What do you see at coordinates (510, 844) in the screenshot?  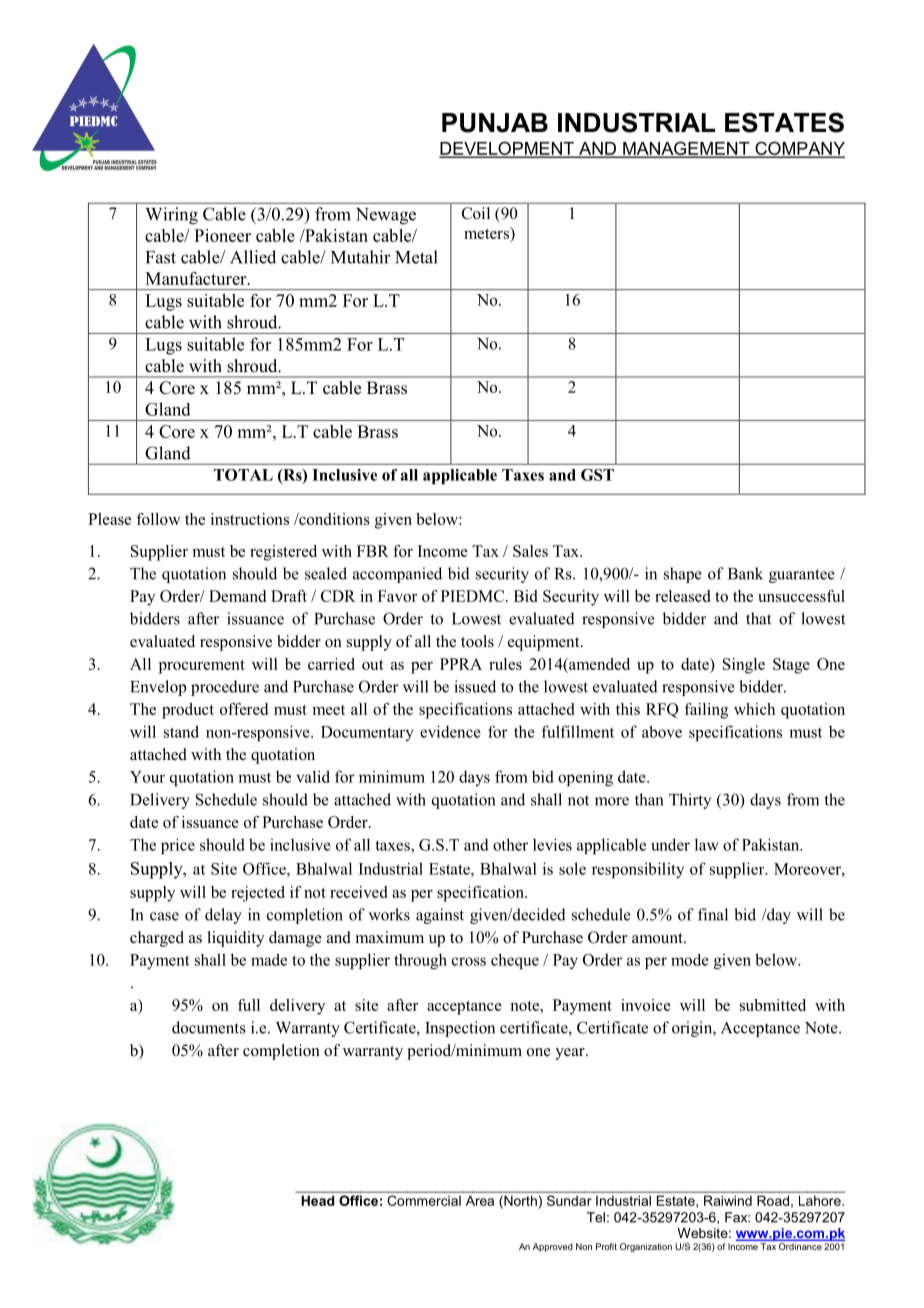 I see `other` at bounding box center [510, 844].
